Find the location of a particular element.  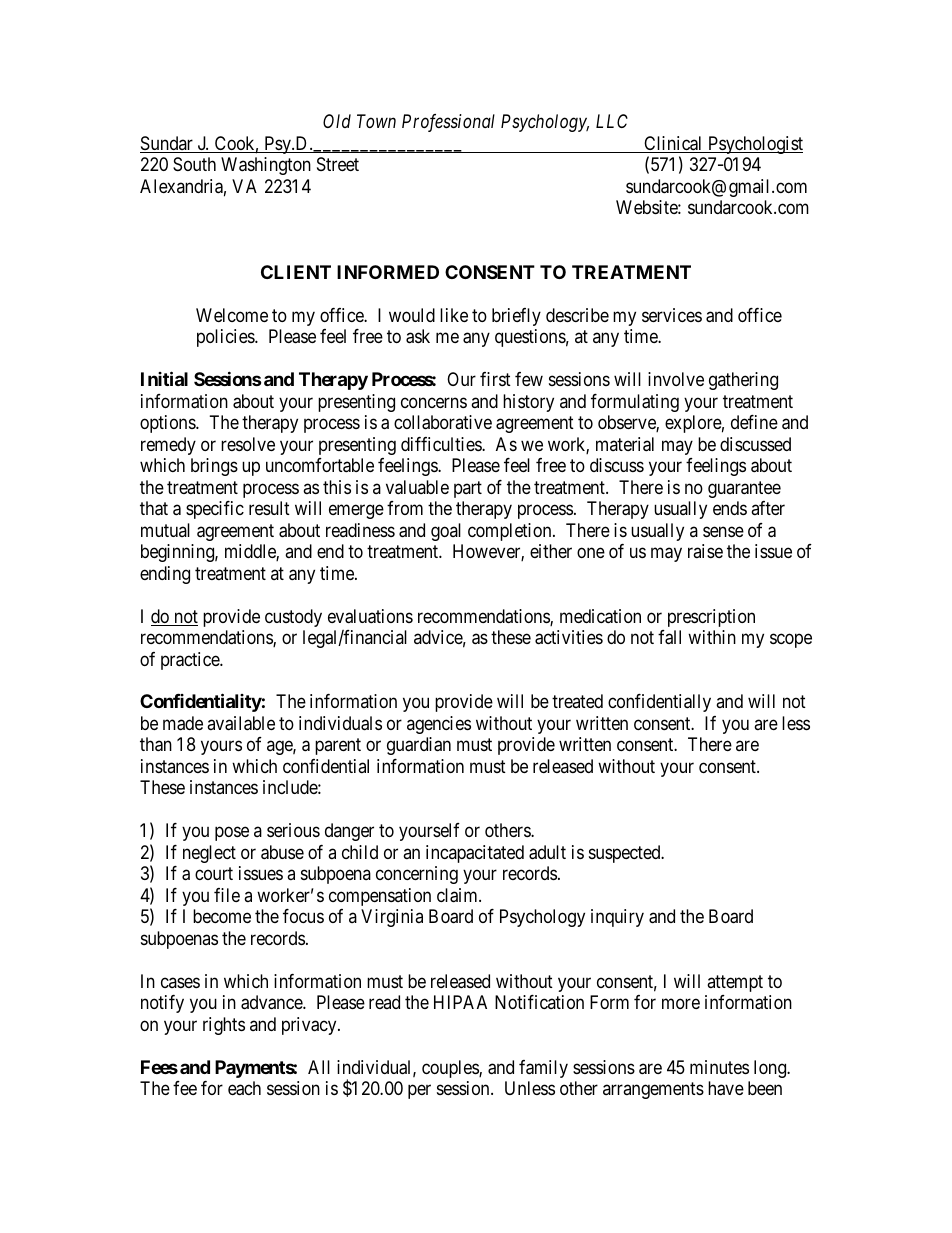

couples is located at coordinates (451, 1069).
